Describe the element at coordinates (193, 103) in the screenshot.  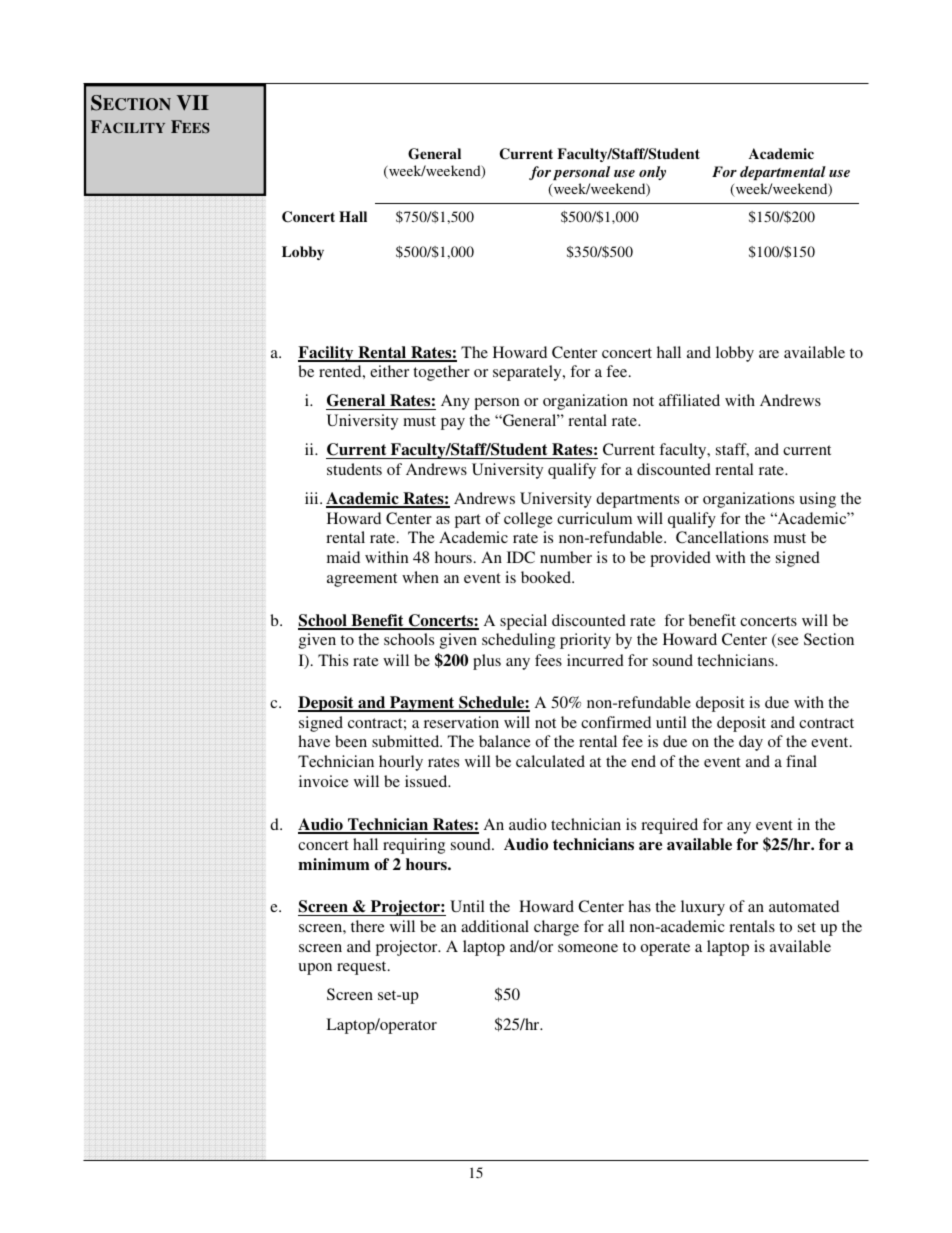
I see `VII` at that location.
